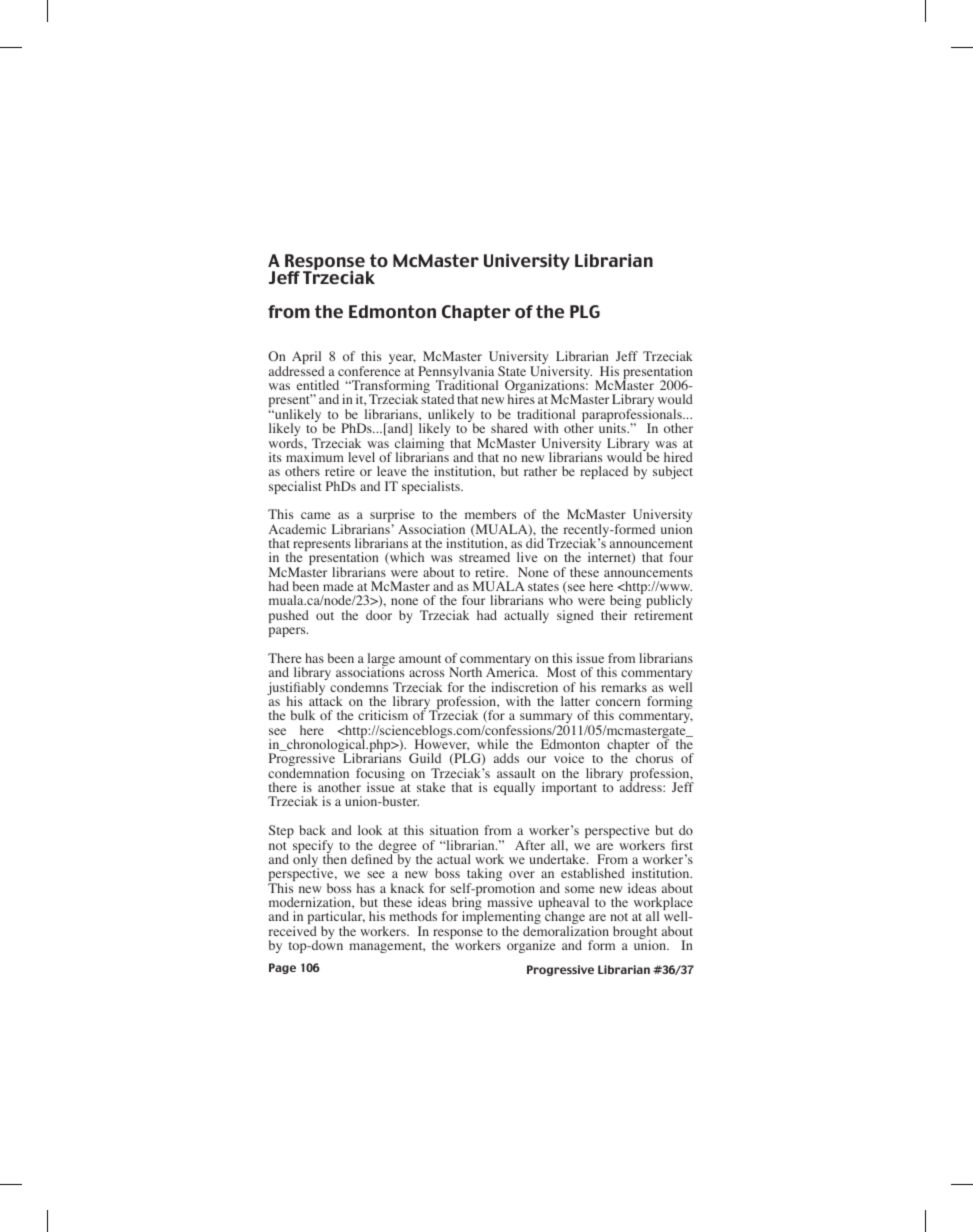 The height and width of the image is (1232, 973). What do you see at coordinates (613, 427) in the image?
I see `units` at bounding box center [613, 427].
